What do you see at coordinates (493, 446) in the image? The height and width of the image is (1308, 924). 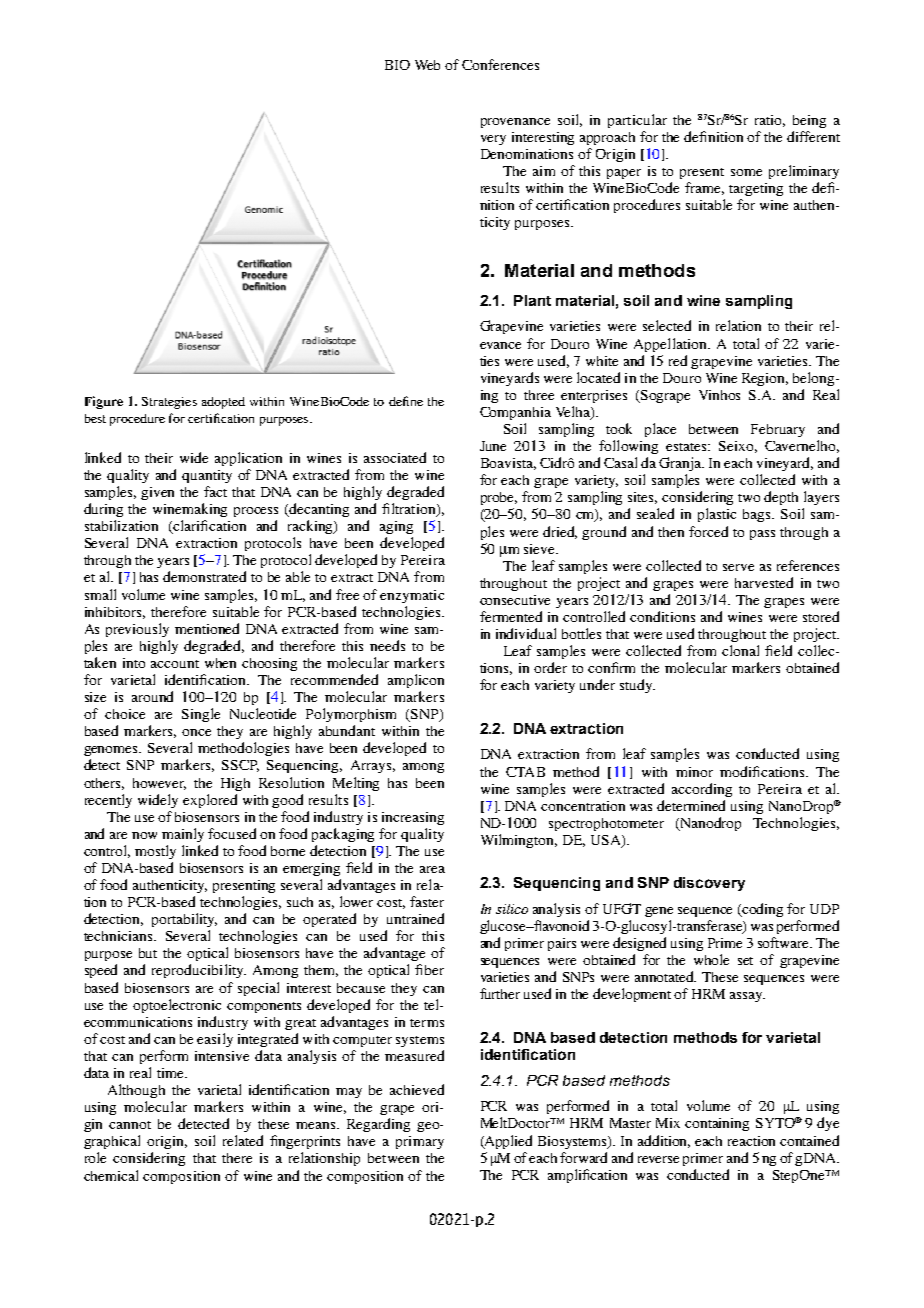 I see `June` at bounding box center [493, 446].
